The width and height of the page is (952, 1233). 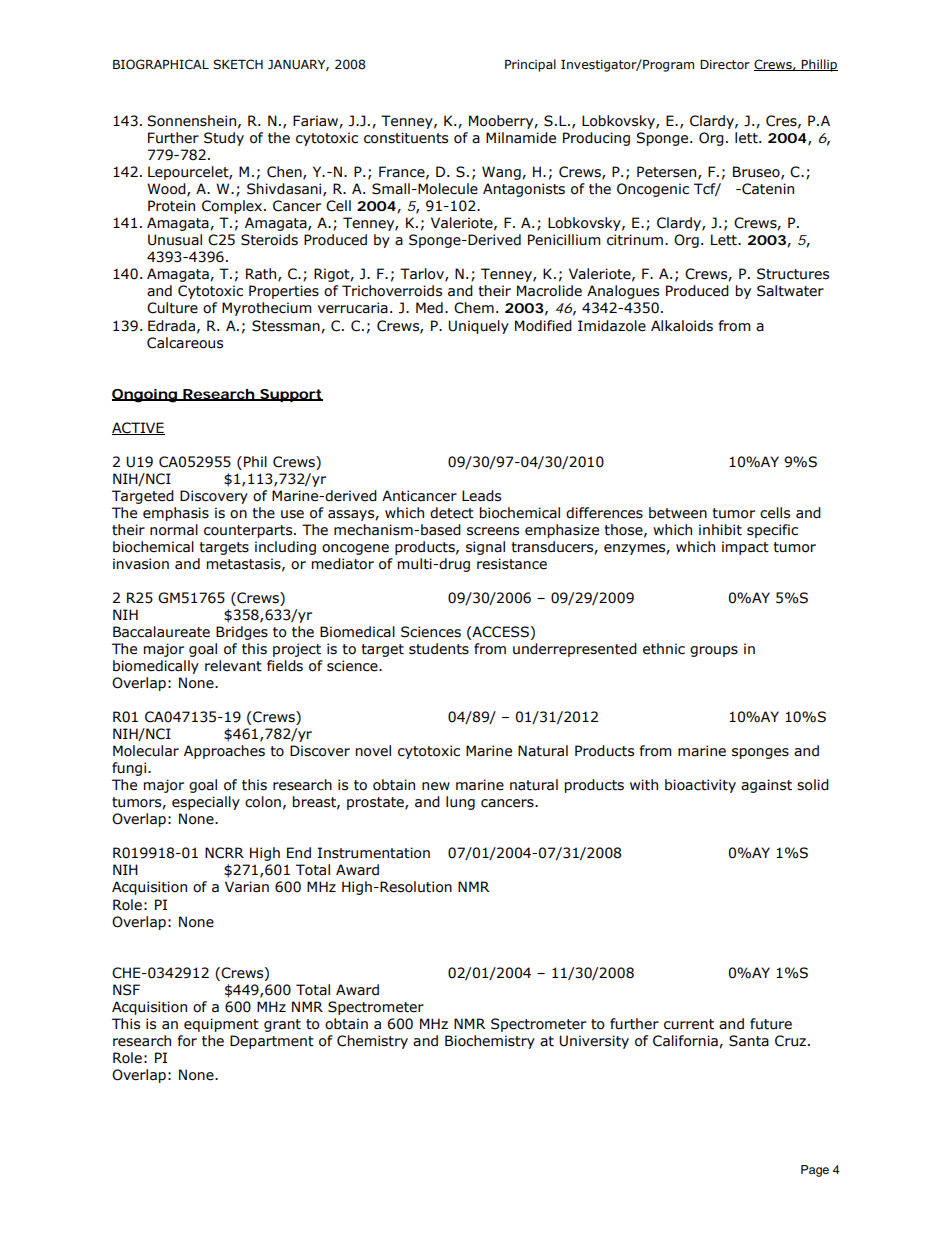 What do you see at coordinates (478, 327) in the page?
I see `Uniquely` at bounding box center [478, 327].
